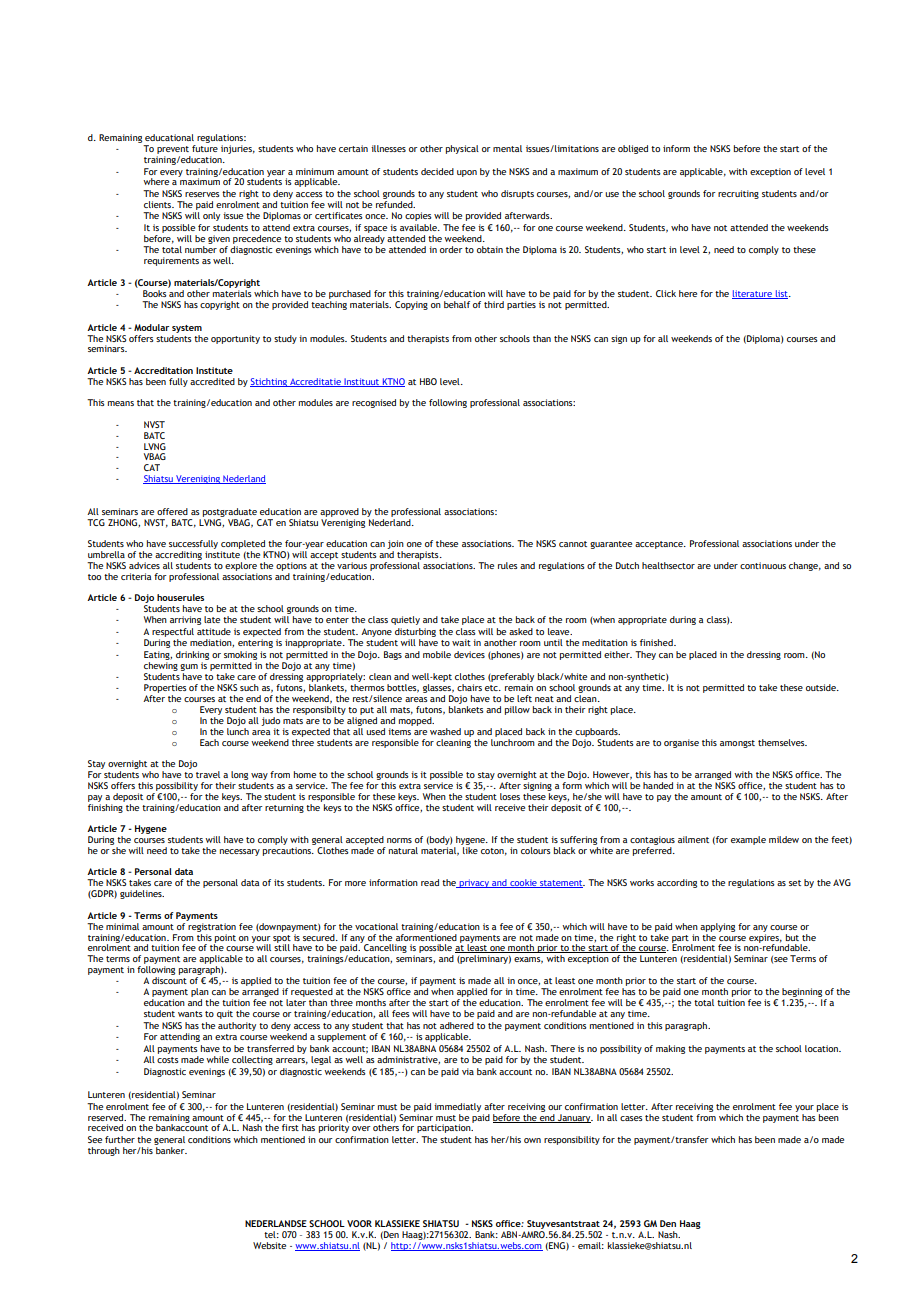 This screenshot has height=1308, width=924. Describe the element at coordinates (738, 194) in the screenshot. I see `recruiting` at that location.
